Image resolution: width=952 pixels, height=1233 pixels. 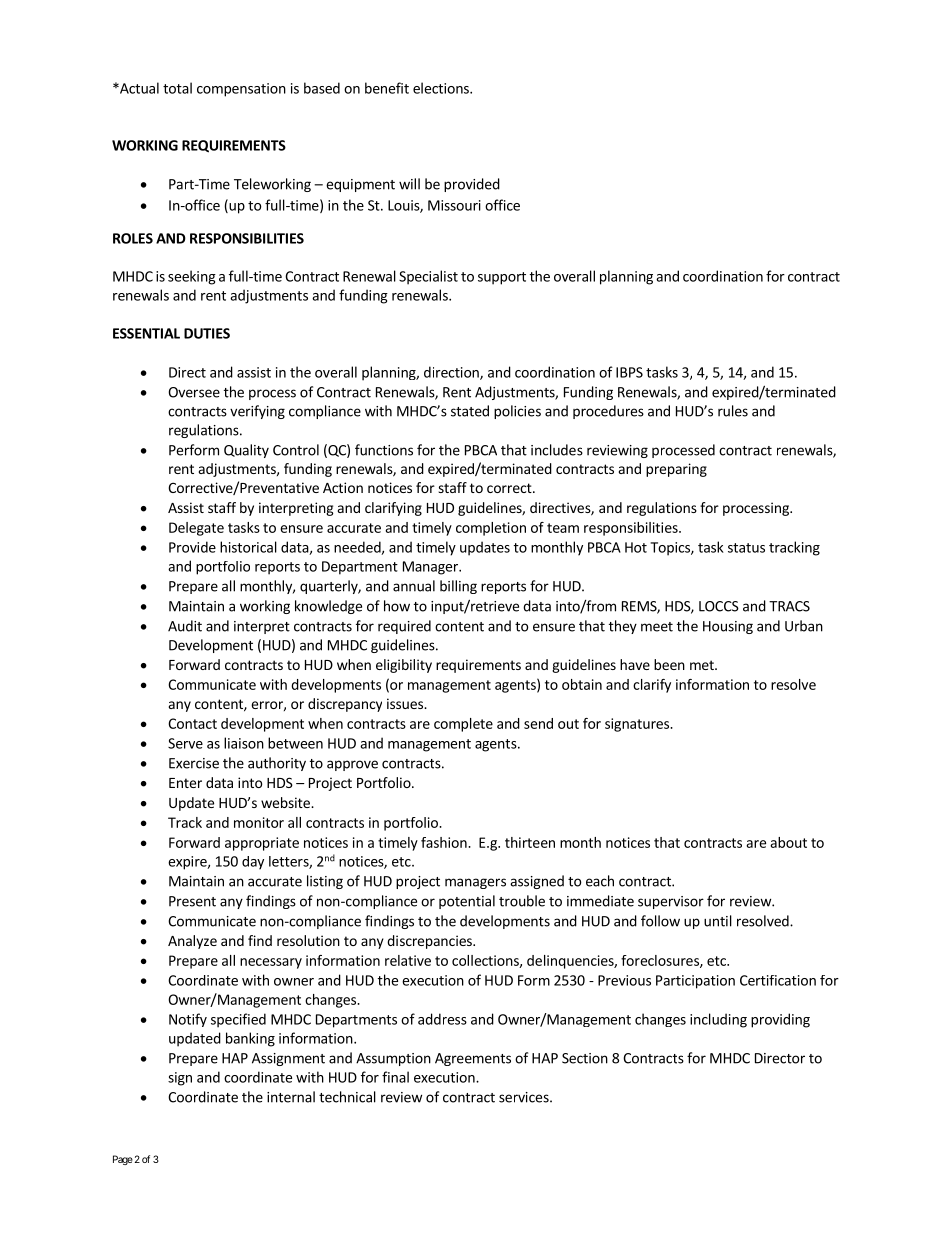 I want to click on Analyze, so click(x=192, y=942).
